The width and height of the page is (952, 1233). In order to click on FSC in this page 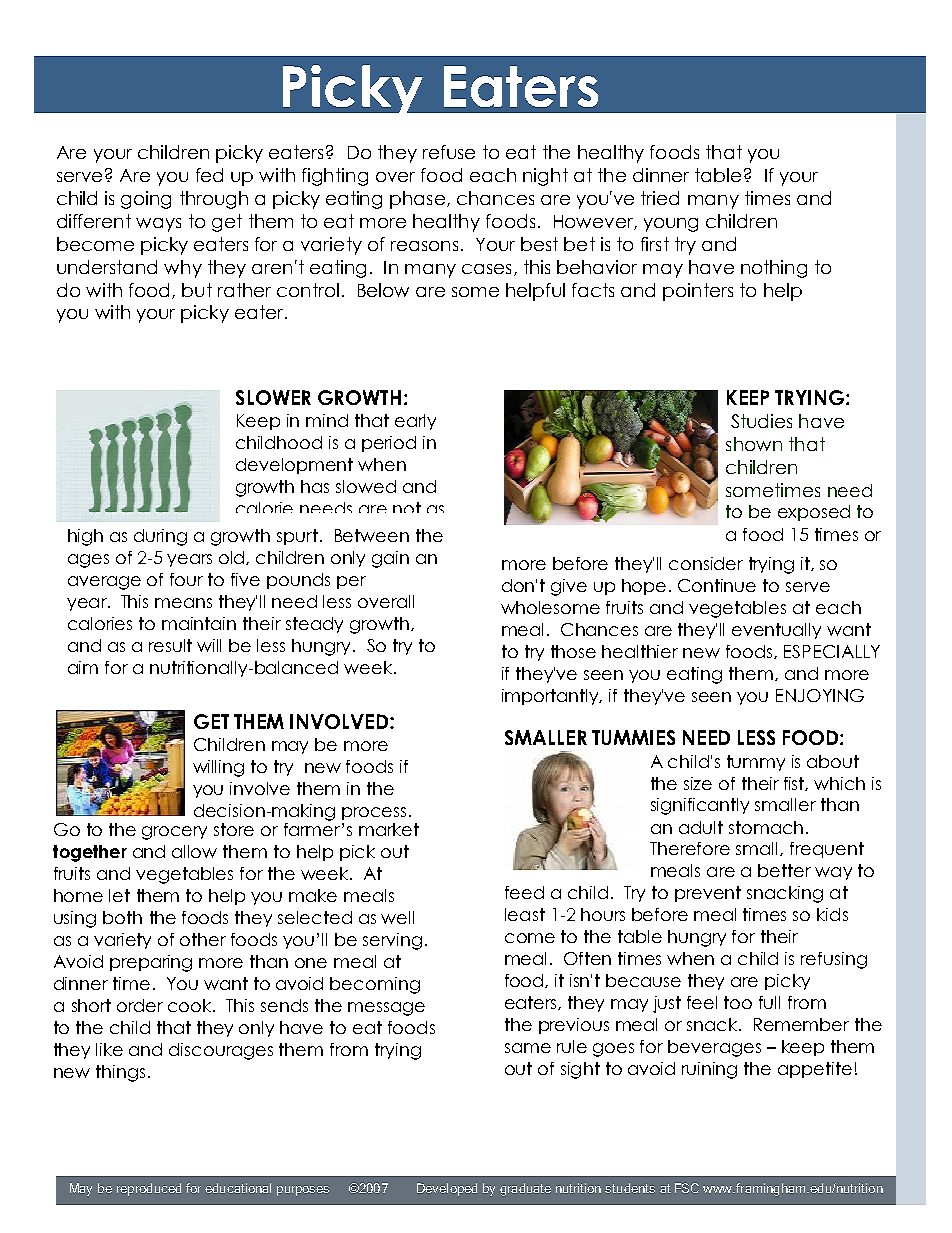, I will do `click(687, 1188)`.
